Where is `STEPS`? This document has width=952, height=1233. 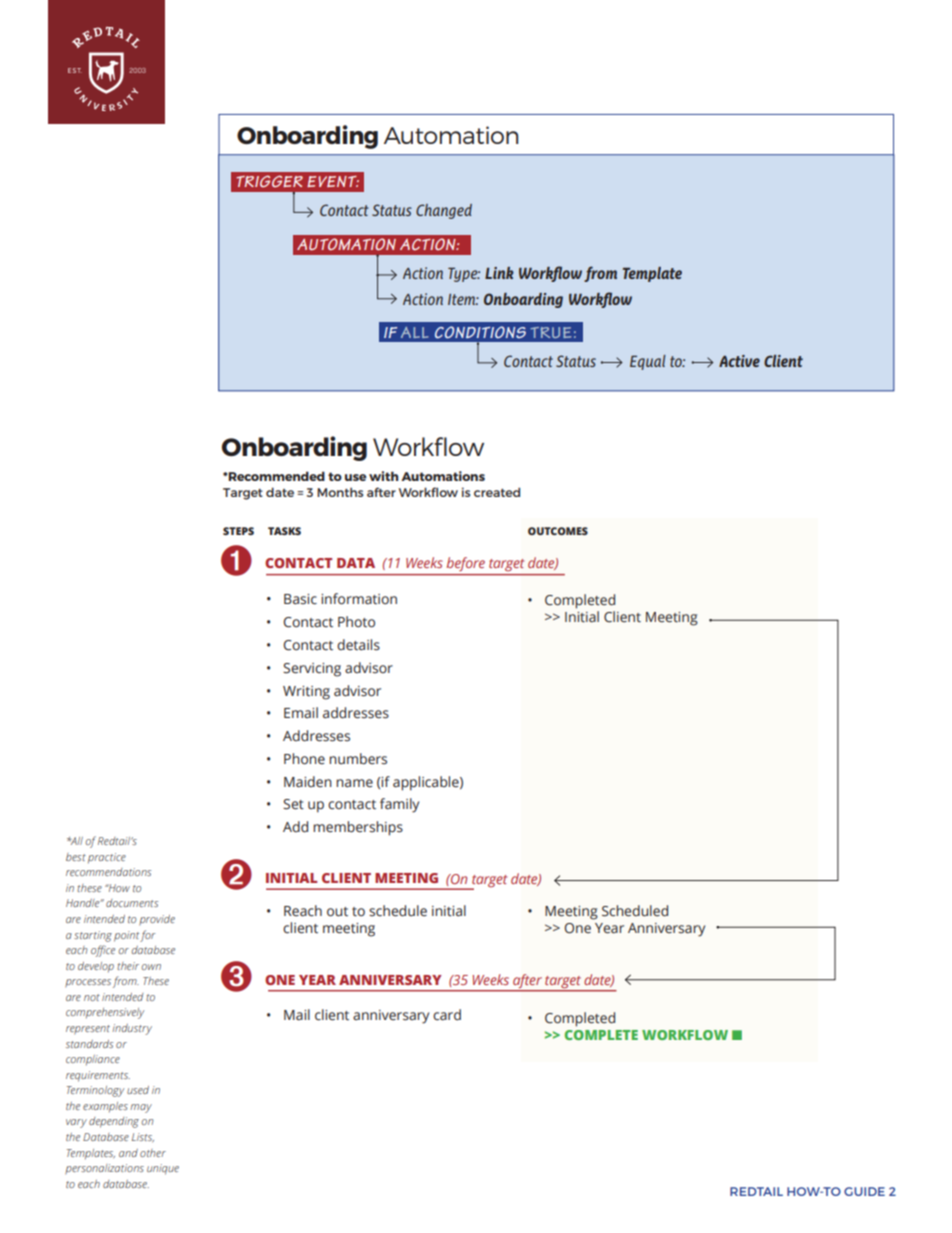
STEPS is located at coordinates (238, 531).
